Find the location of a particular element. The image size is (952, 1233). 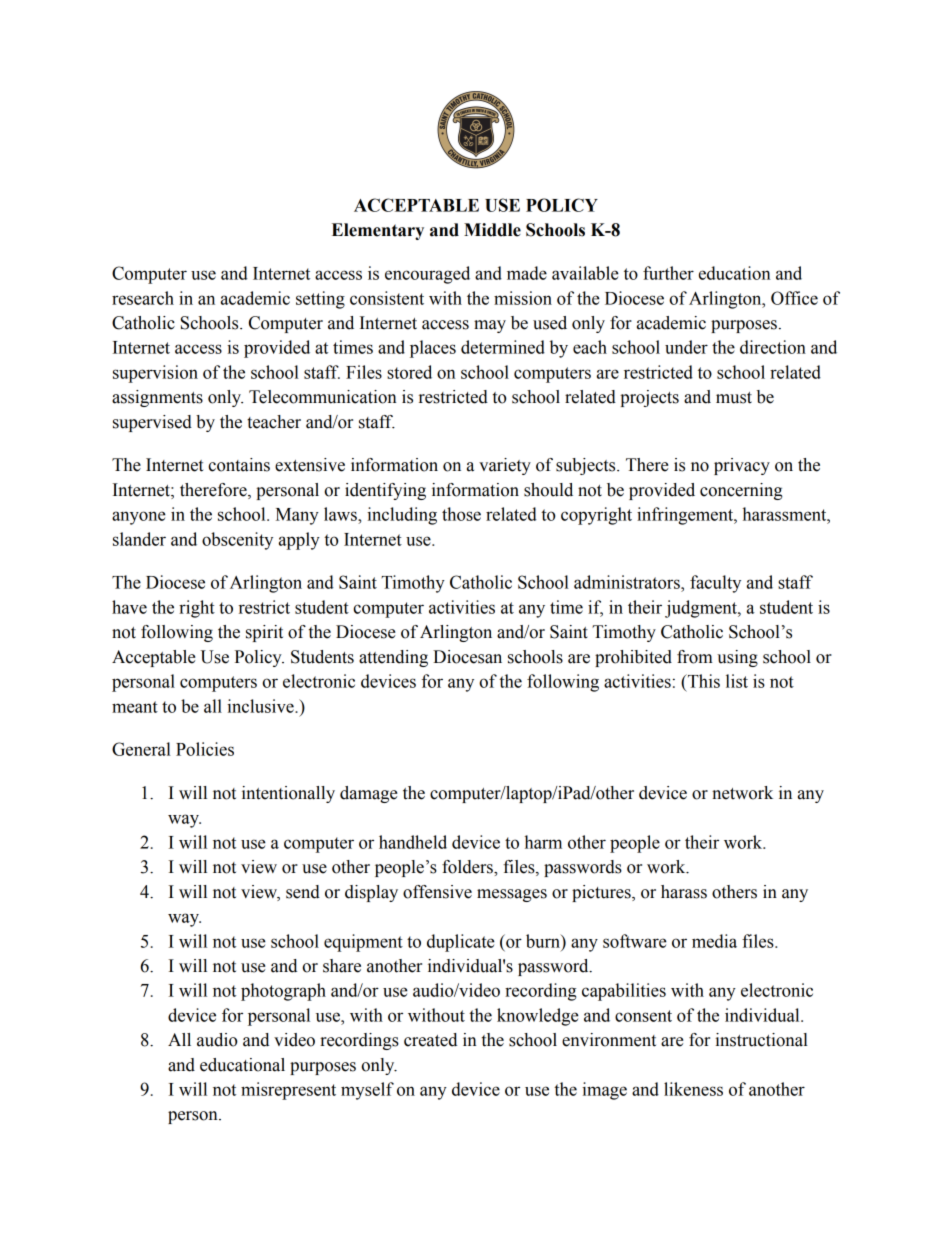

misrepresent is located at coordinates (288, 1091).
